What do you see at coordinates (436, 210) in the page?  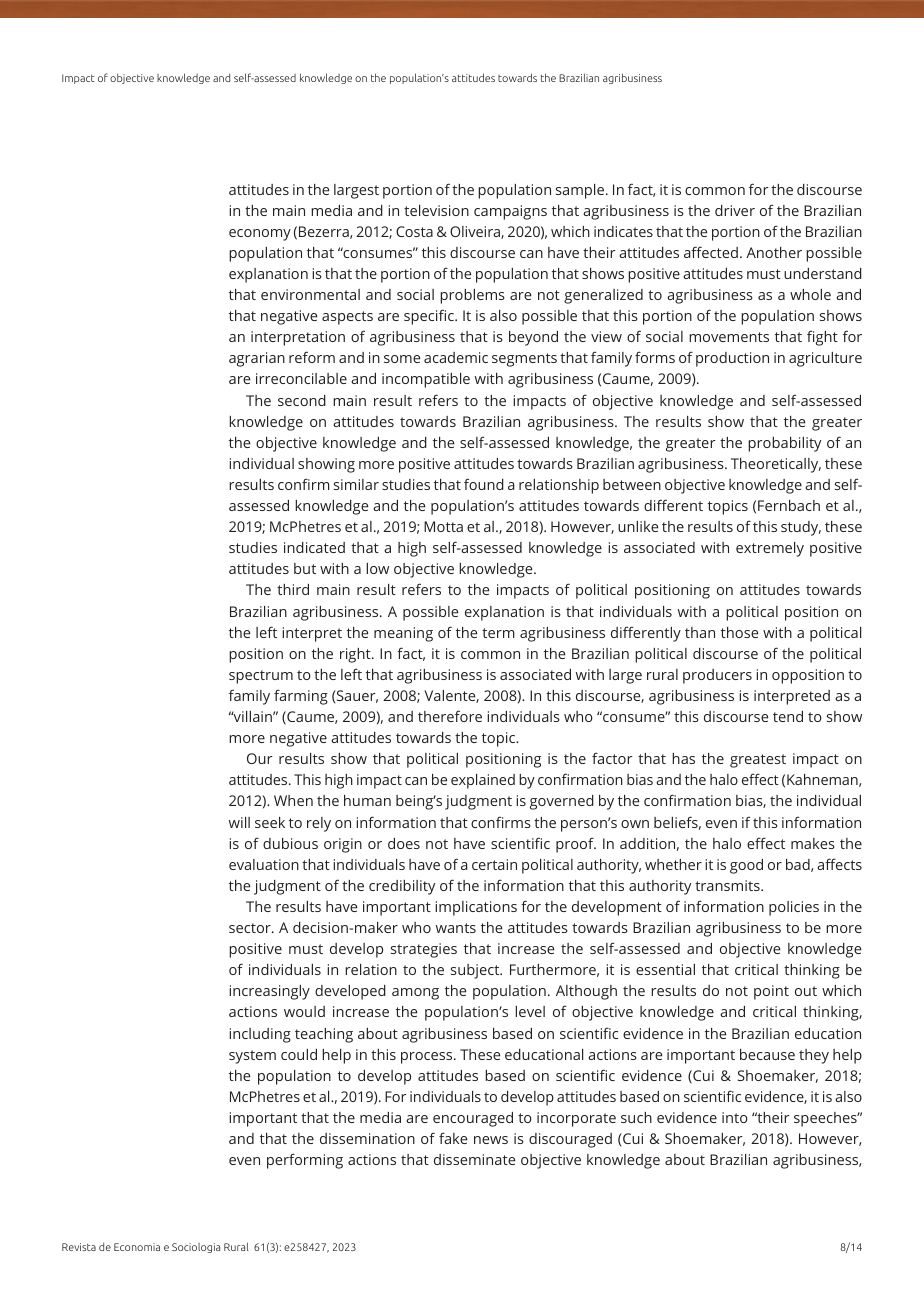 I see `television` at bounding box center [436, 210].
